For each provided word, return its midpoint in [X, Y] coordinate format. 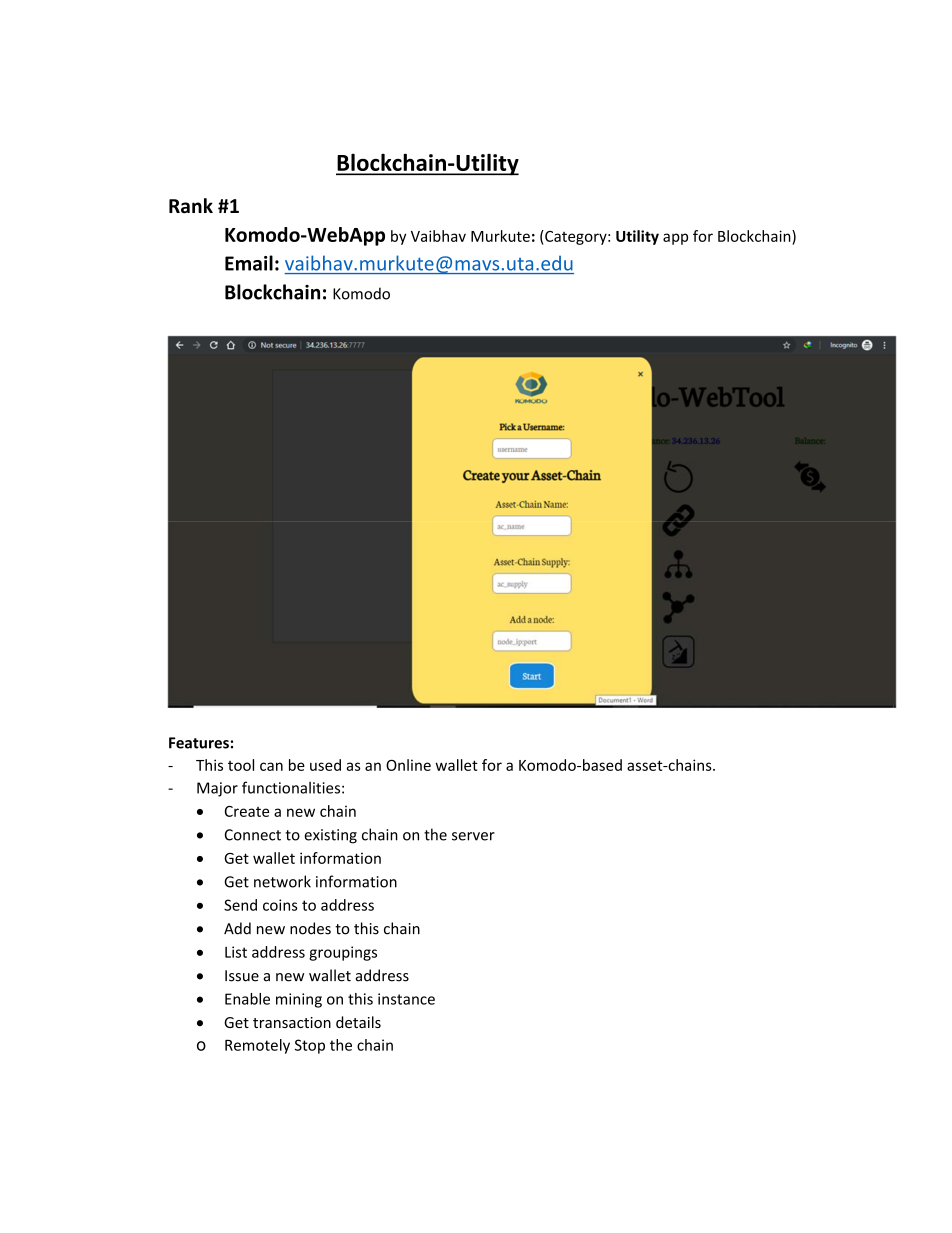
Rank [191, 206]
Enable [247, 999]
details [358, 1022]
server [473, 836]
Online [408, 765]
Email [249, 263]
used [325, 765]
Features [199, 743]
